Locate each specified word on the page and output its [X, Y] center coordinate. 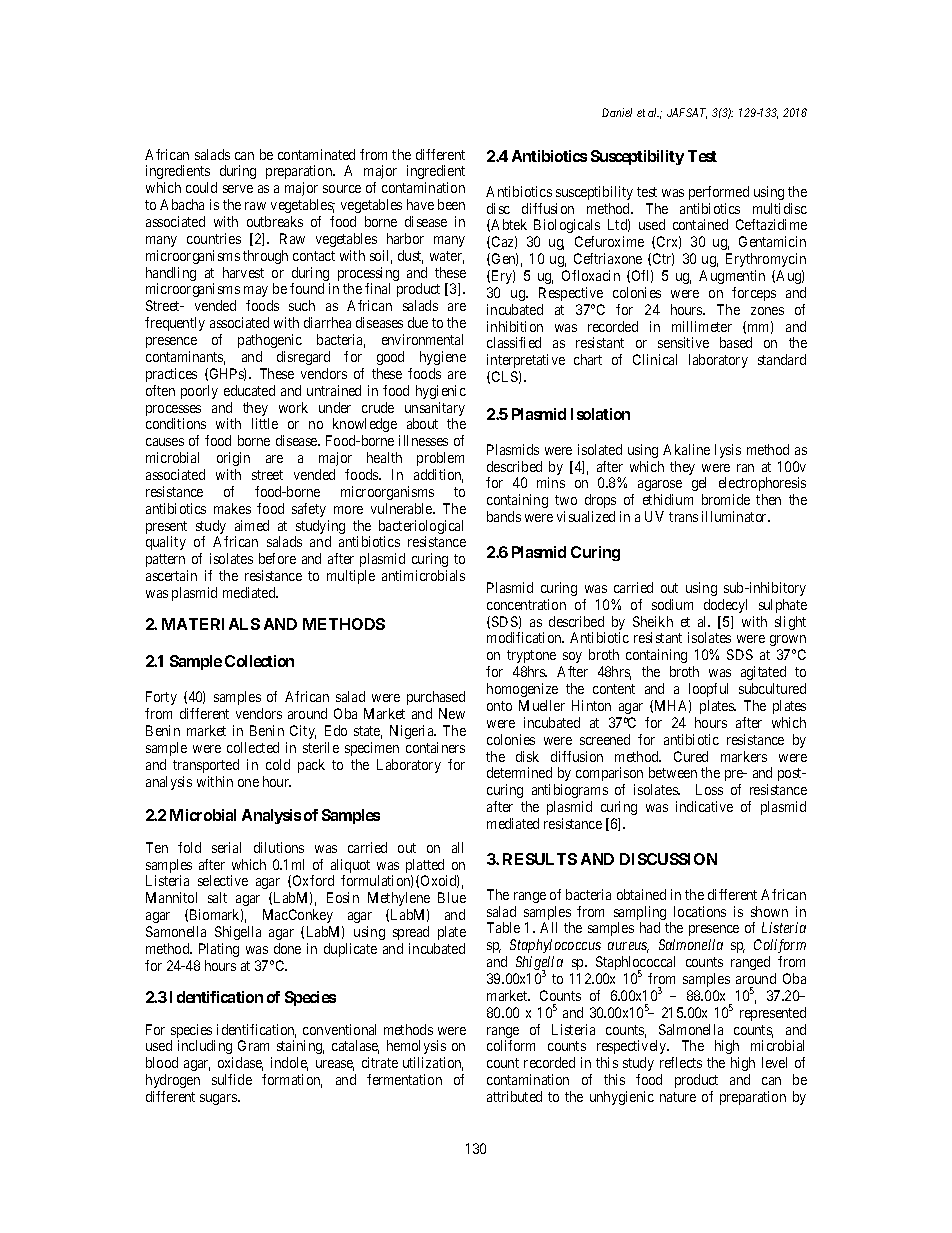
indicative [704, 806]
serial [226, 847]
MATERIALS [211, 624]
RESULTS [540, 859]
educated [249, 390]
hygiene [443, 358]
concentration [526, 604]
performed [719, 193]
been [451, 204]
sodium [672, 604]
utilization [433, 1064]
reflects [681, 1062]
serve [238, 189]
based [736, 342]
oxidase [240, 1064]
